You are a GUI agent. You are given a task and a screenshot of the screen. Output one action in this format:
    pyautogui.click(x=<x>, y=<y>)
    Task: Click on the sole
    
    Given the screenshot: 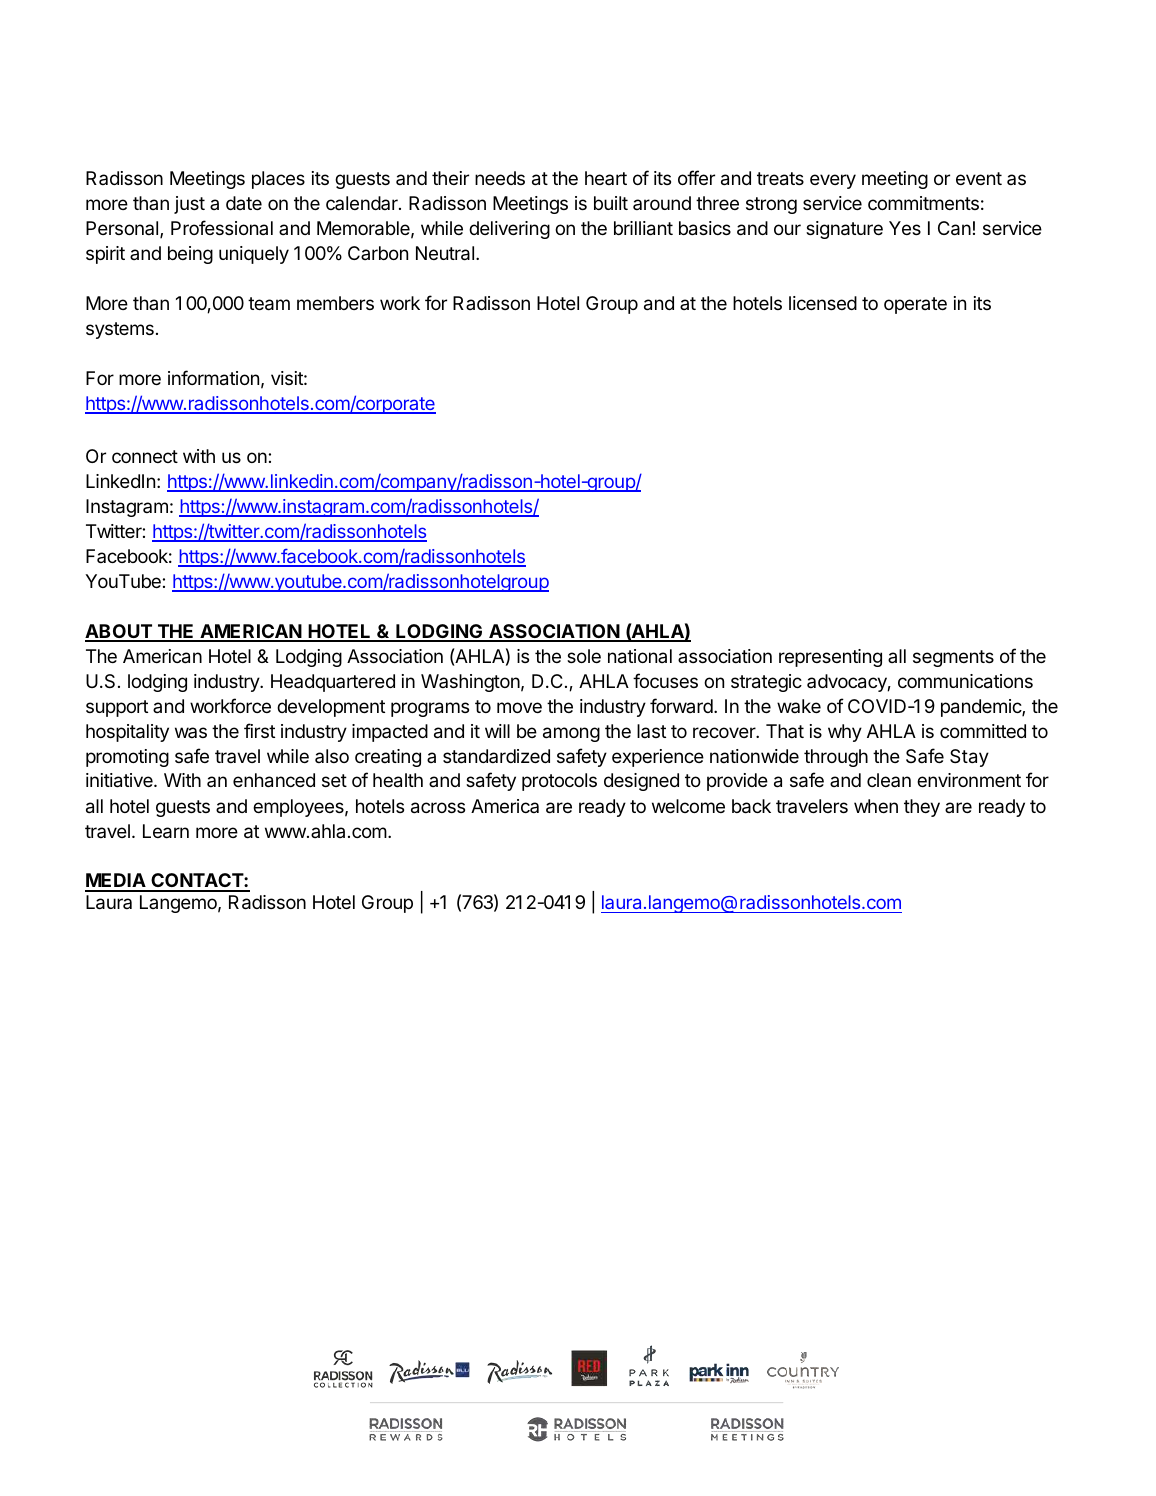 What is the action you would take?
    pyautogui.click(x=584, y=656)
